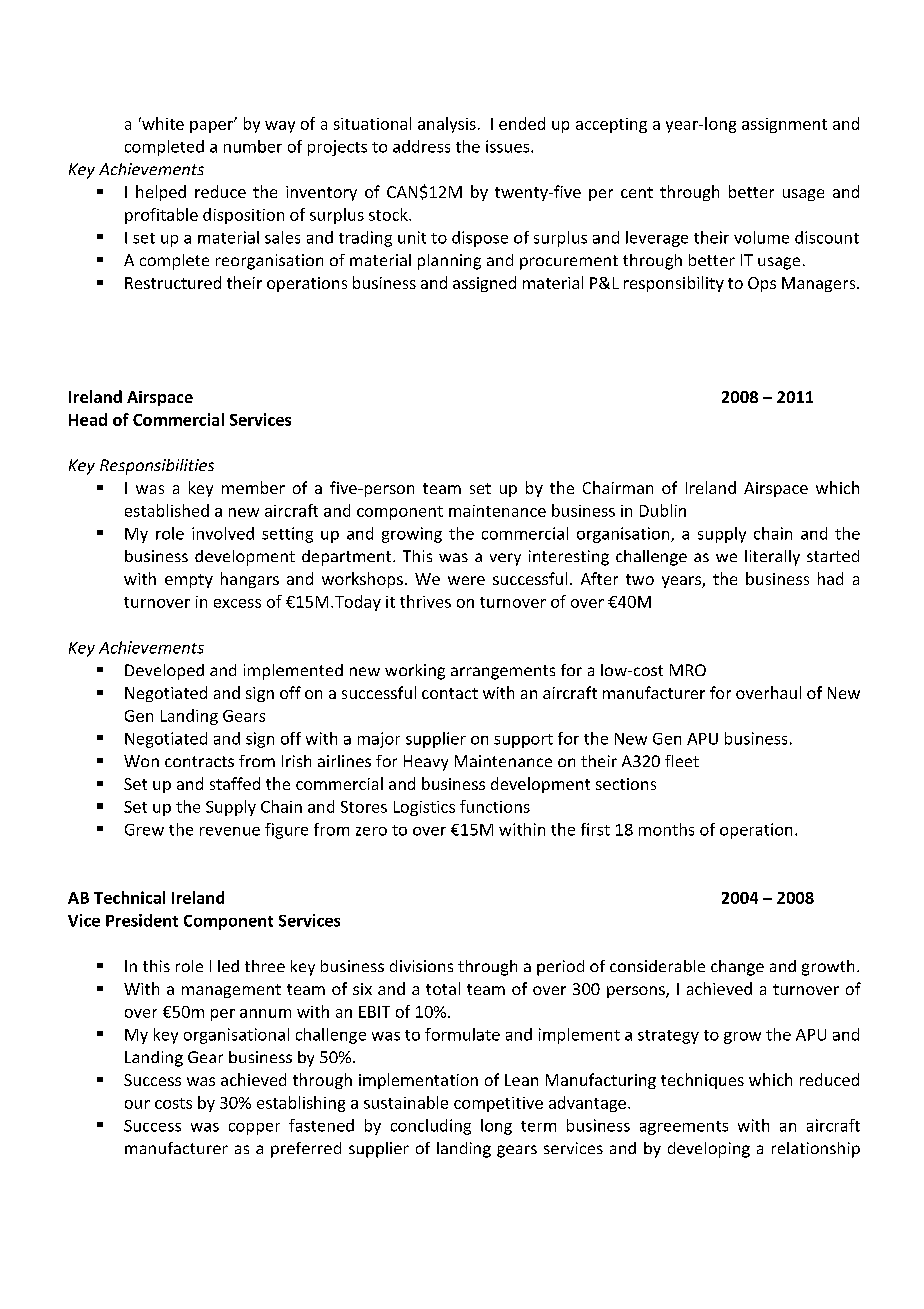 This document has width=924, height=1309. What do you see at coordinates (88, 419) in the document?
I see `Head` at bounding box center [88, 419].
